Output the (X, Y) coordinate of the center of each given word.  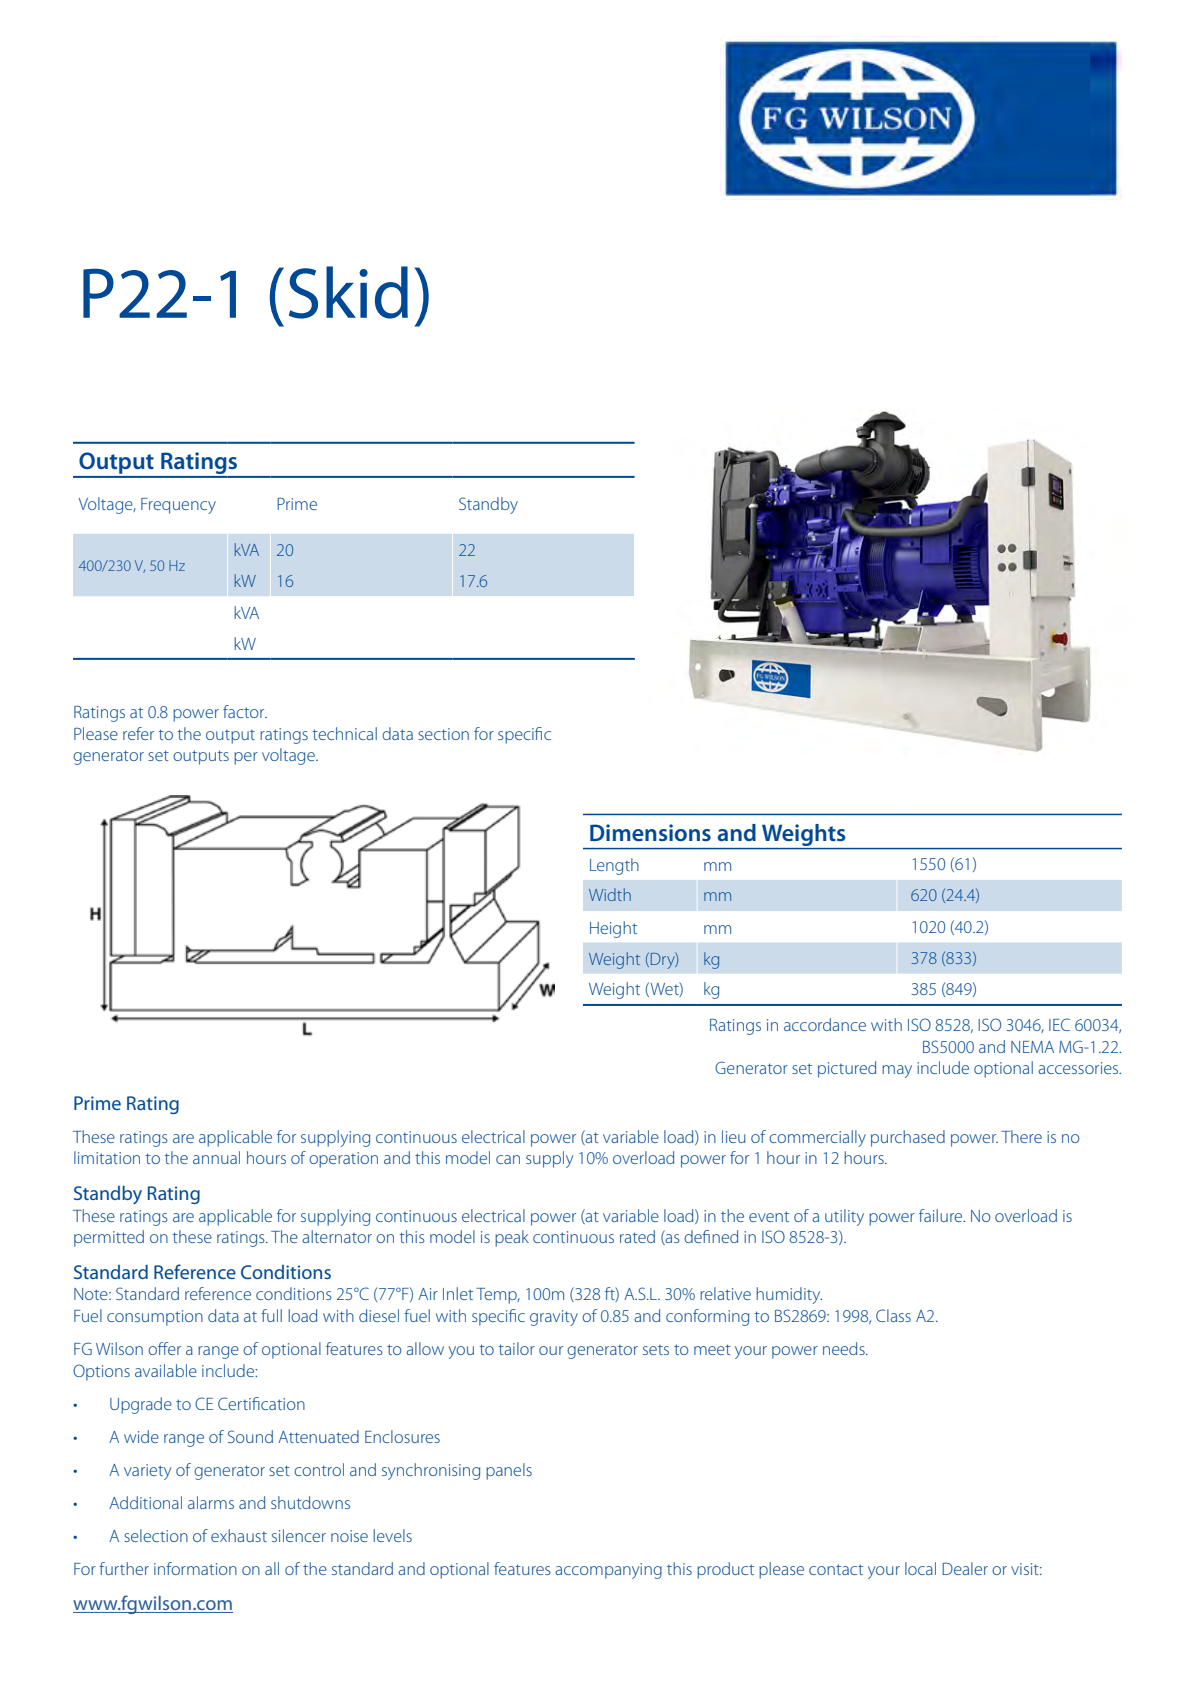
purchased (908, 1138)
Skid (348, 292)
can (508, 1159)
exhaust (239, 1535)
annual (216, 1157)
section (443, 734)
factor (245, 711)
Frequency (178, 506)
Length (614, 866)
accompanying (608, 1571)
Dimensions (650, 832)
